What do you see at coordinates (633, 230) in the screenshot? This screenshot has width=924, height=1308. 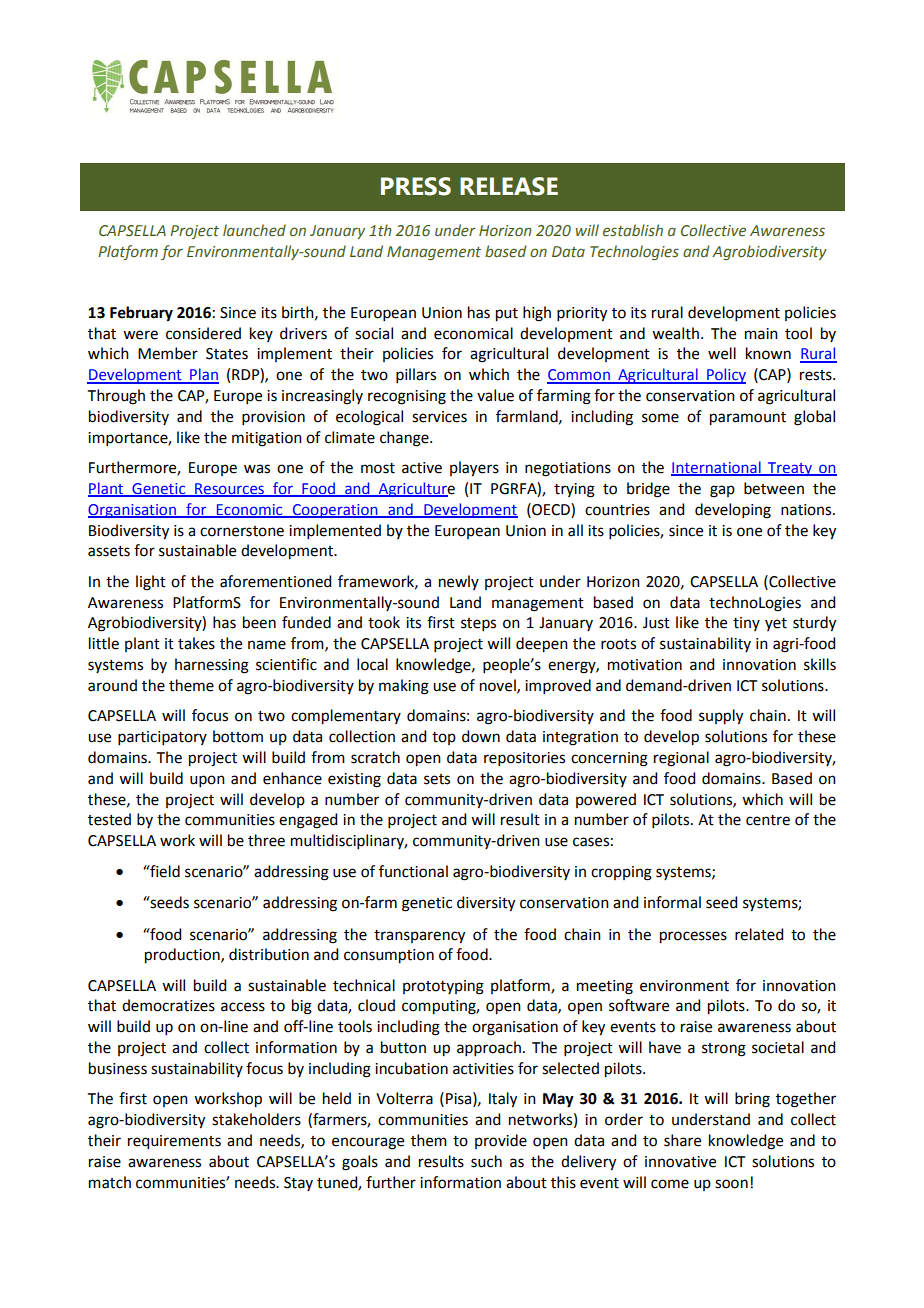 I see `establish` at bounding box center [633, 230].
